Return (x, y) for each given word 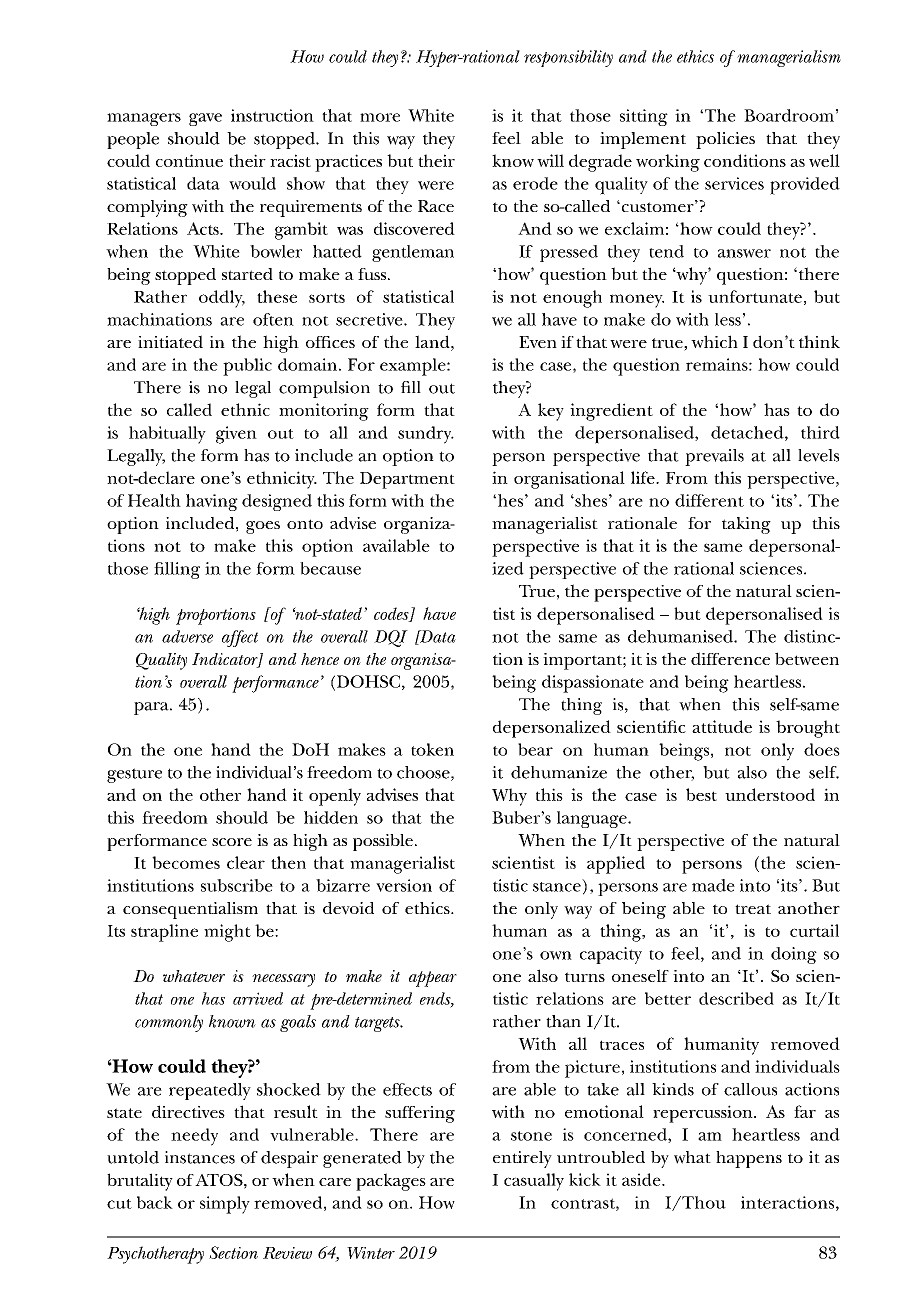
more (380, 117)
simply (225, 1205)
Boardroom (789, 115)
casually (534, 1182)
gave (205, 119)
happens (749, 1159)
